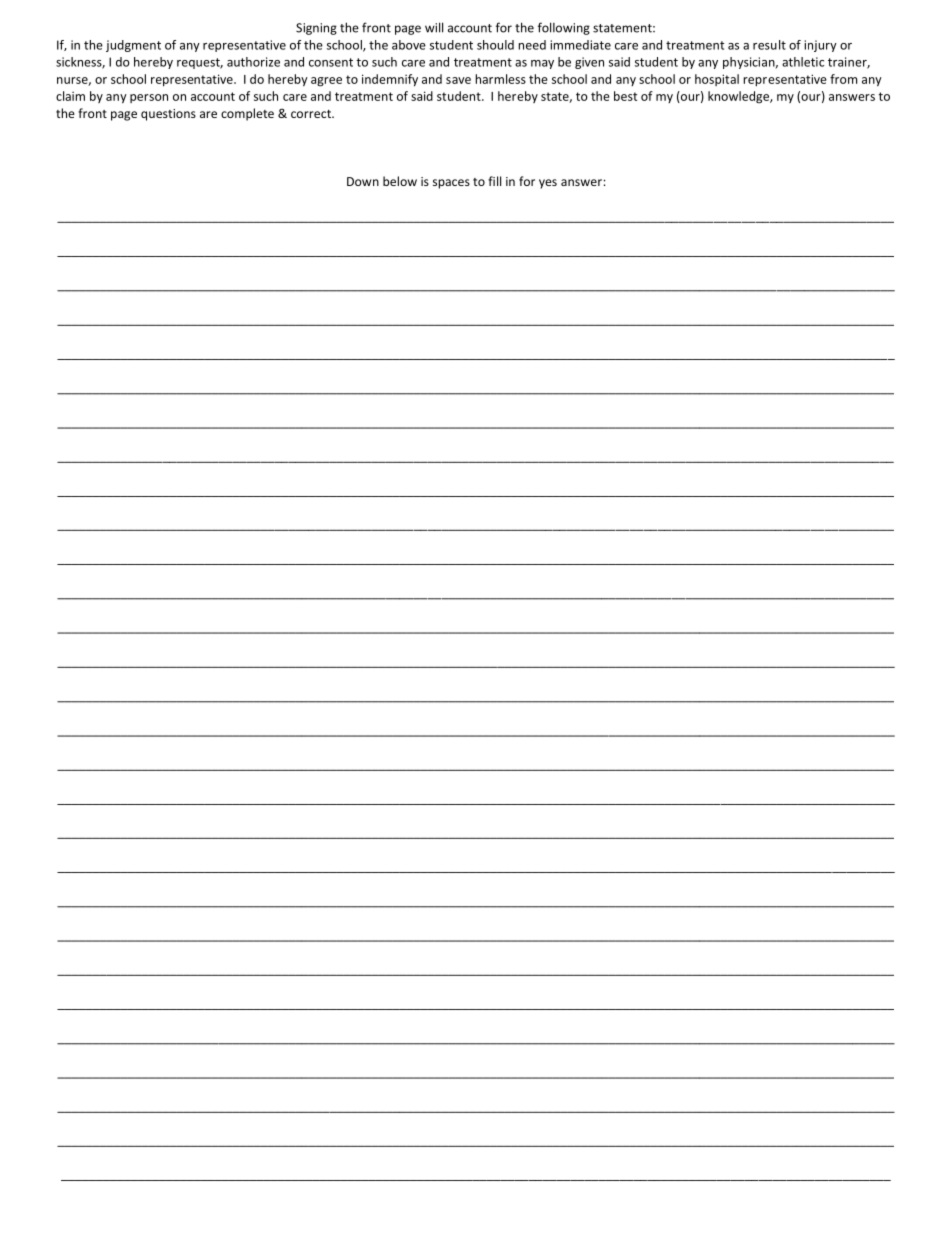 The height and width of the page is (1233, 952). Describe the element at coordinates (363, 181) in the page. I see `Down` at that location.
